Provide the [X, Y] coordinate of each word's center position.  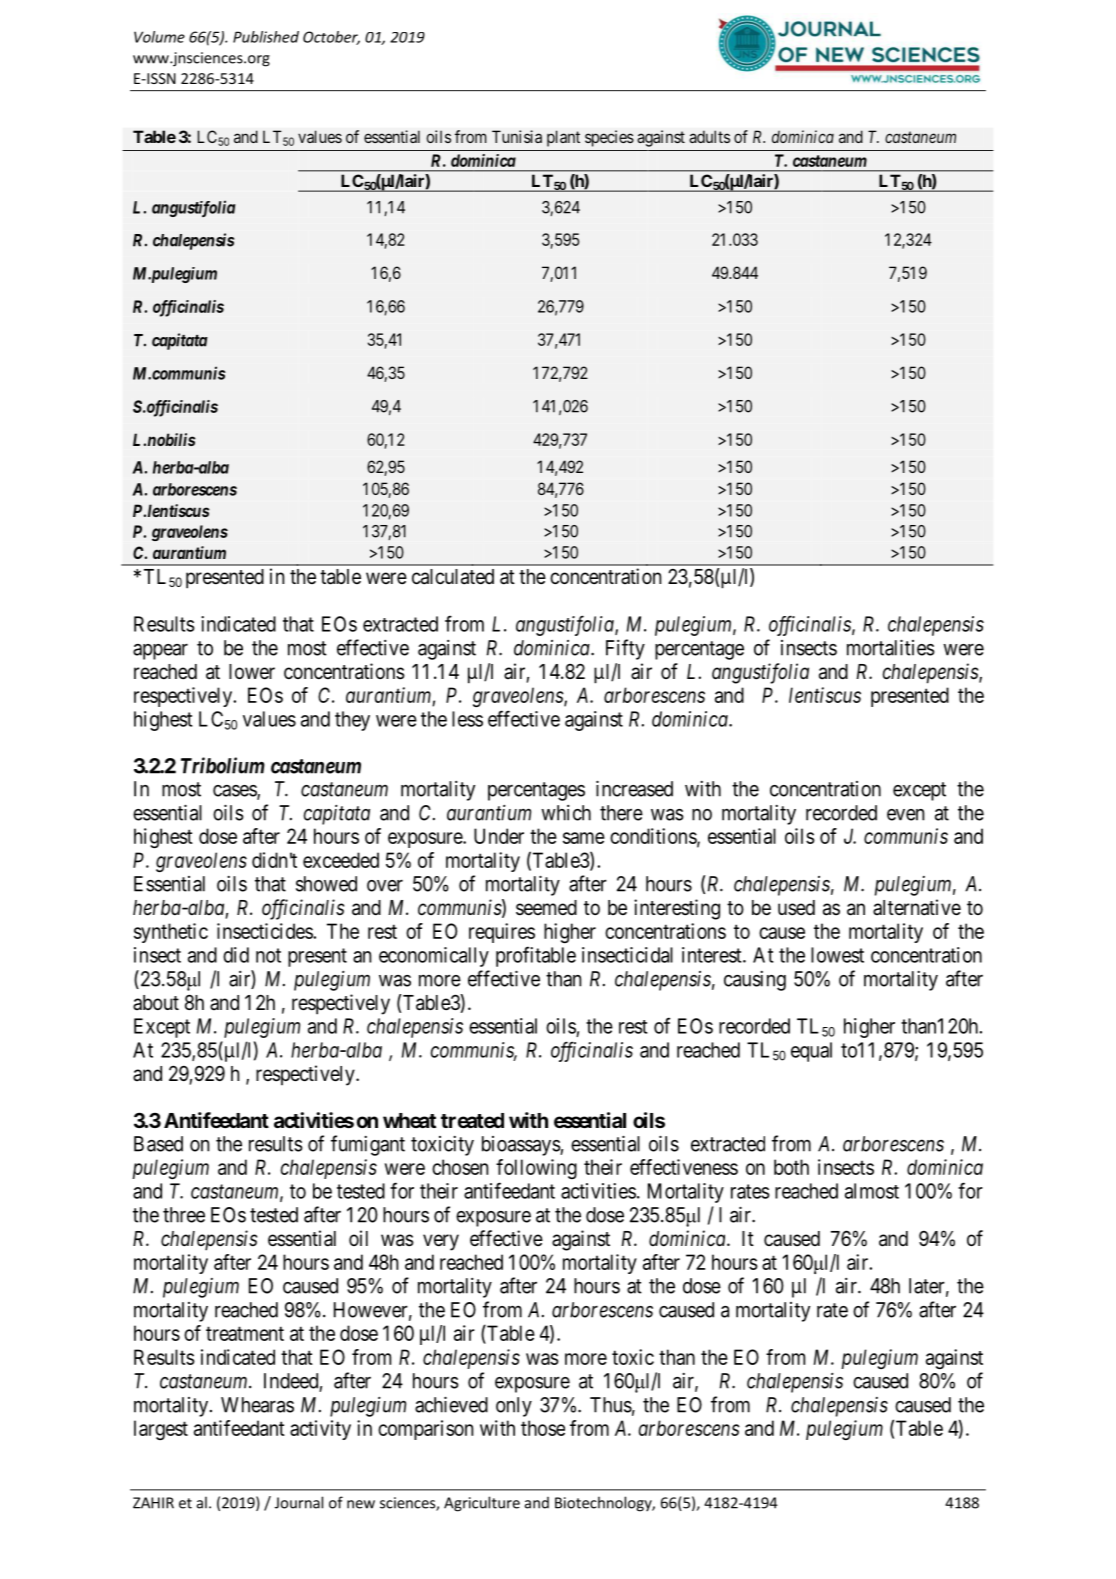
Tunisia [517, 136]
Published [266, 37]
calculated [453, 577]
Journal [299, 1502]
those [543, 1428]
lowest [837, 955]
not [268, 955]
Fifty [625, 649]
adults [709, 136]
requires [502, 933]
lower [252, 672]
